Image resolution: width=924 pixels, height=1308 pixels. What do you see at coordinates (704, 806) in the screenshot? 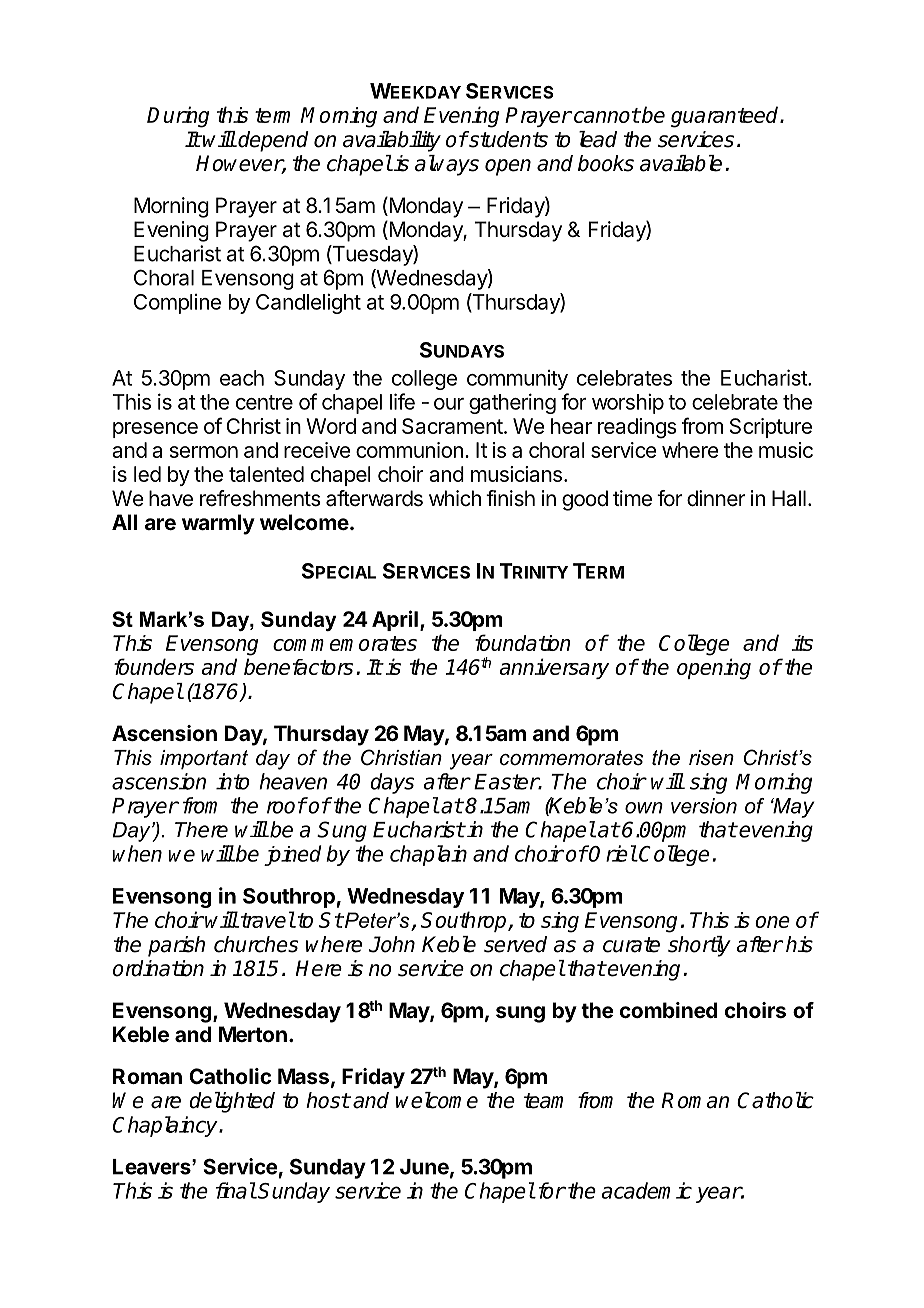
I see `version` at bounding box center [704, 806].
